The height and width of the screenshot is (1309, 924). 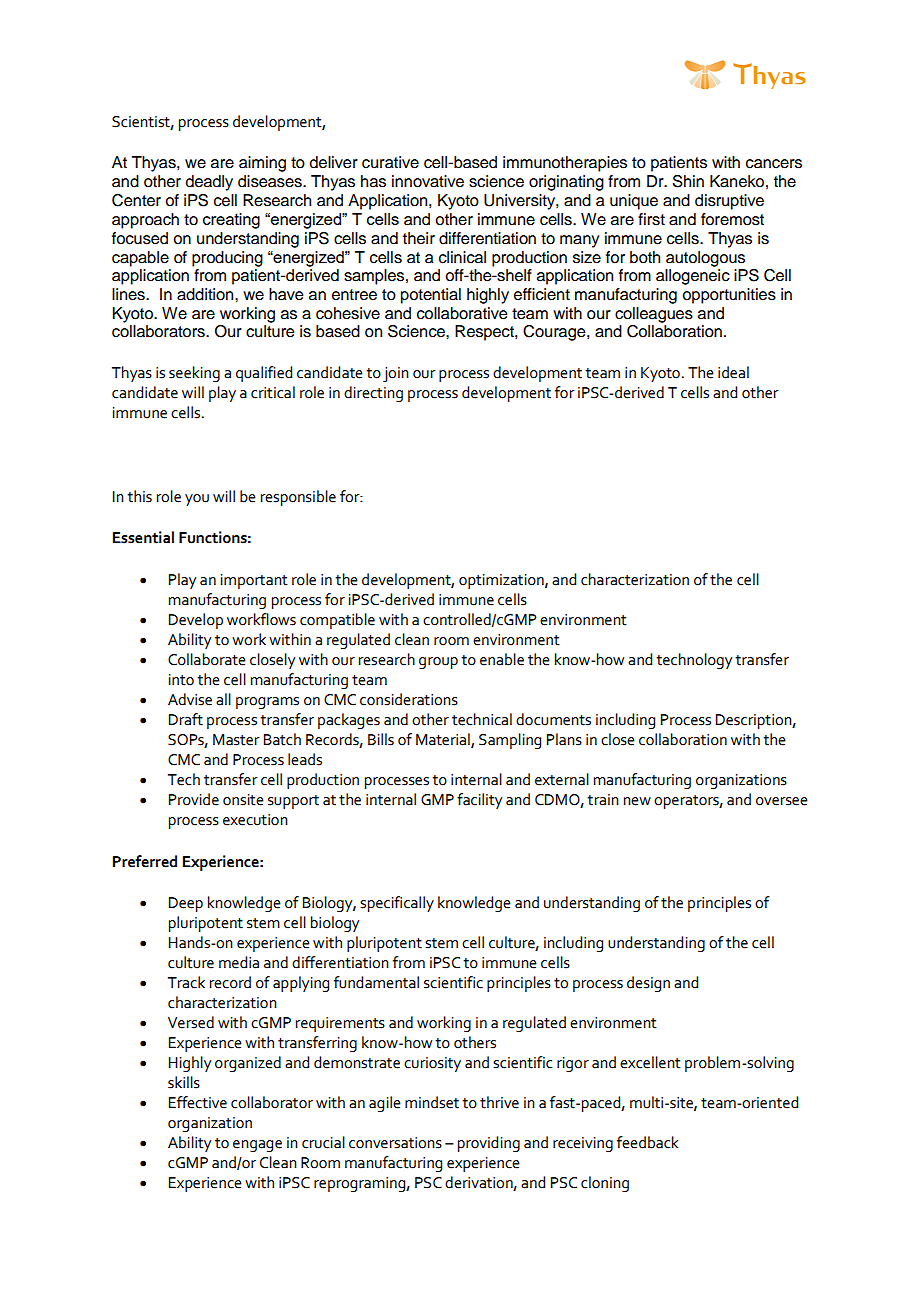 What do you see at coordinates (207, 659) in the screenshot?
I see `Collaborate` at bounding box center [207, 659].
